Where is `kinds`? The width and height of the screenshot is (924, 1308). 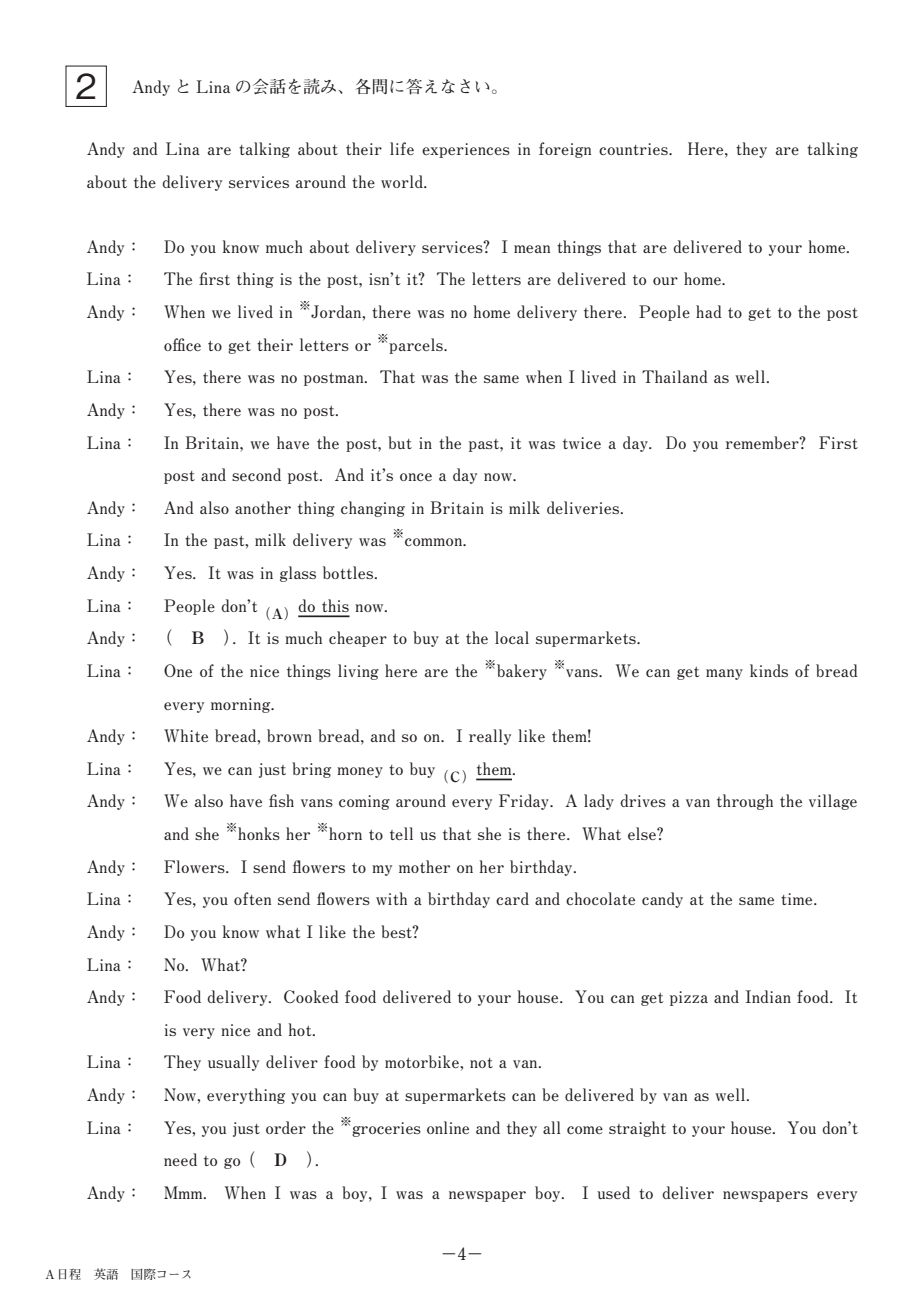
kinds is located at coordinates (769, 670).
